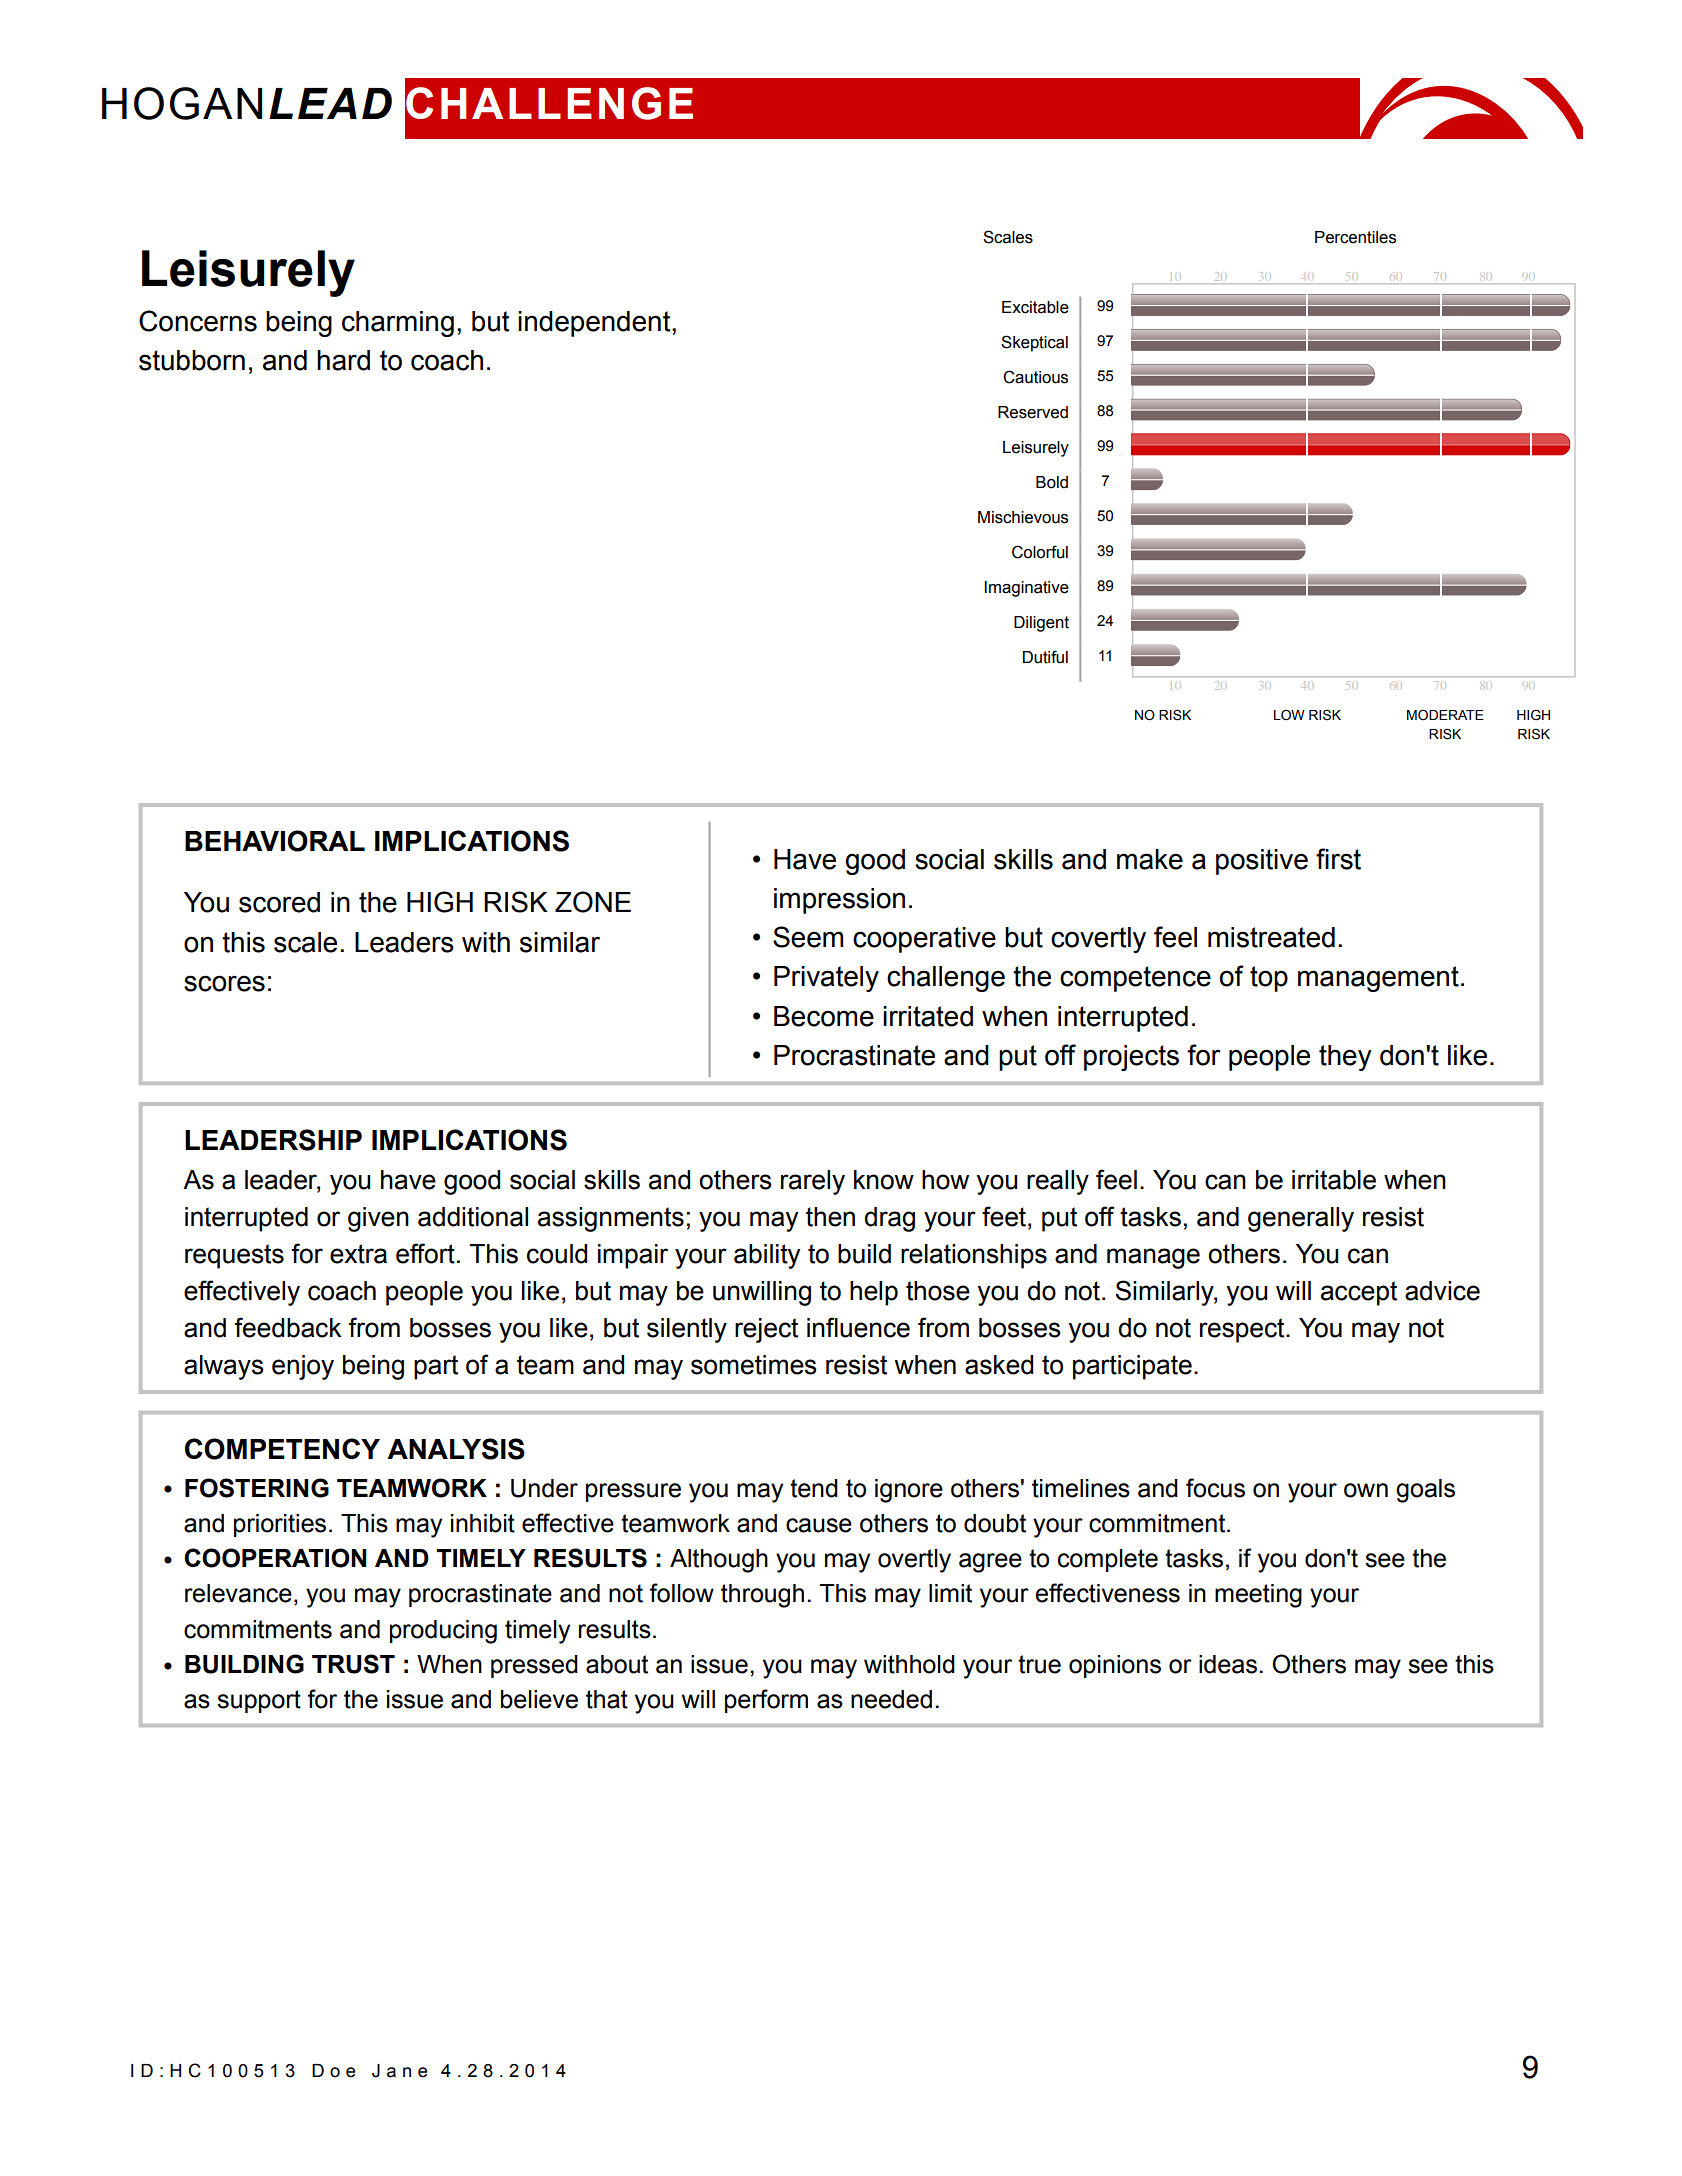  What do you see at coordinates (398, 324) in the image?
I see `charming` at bounding box center [398, 324].
